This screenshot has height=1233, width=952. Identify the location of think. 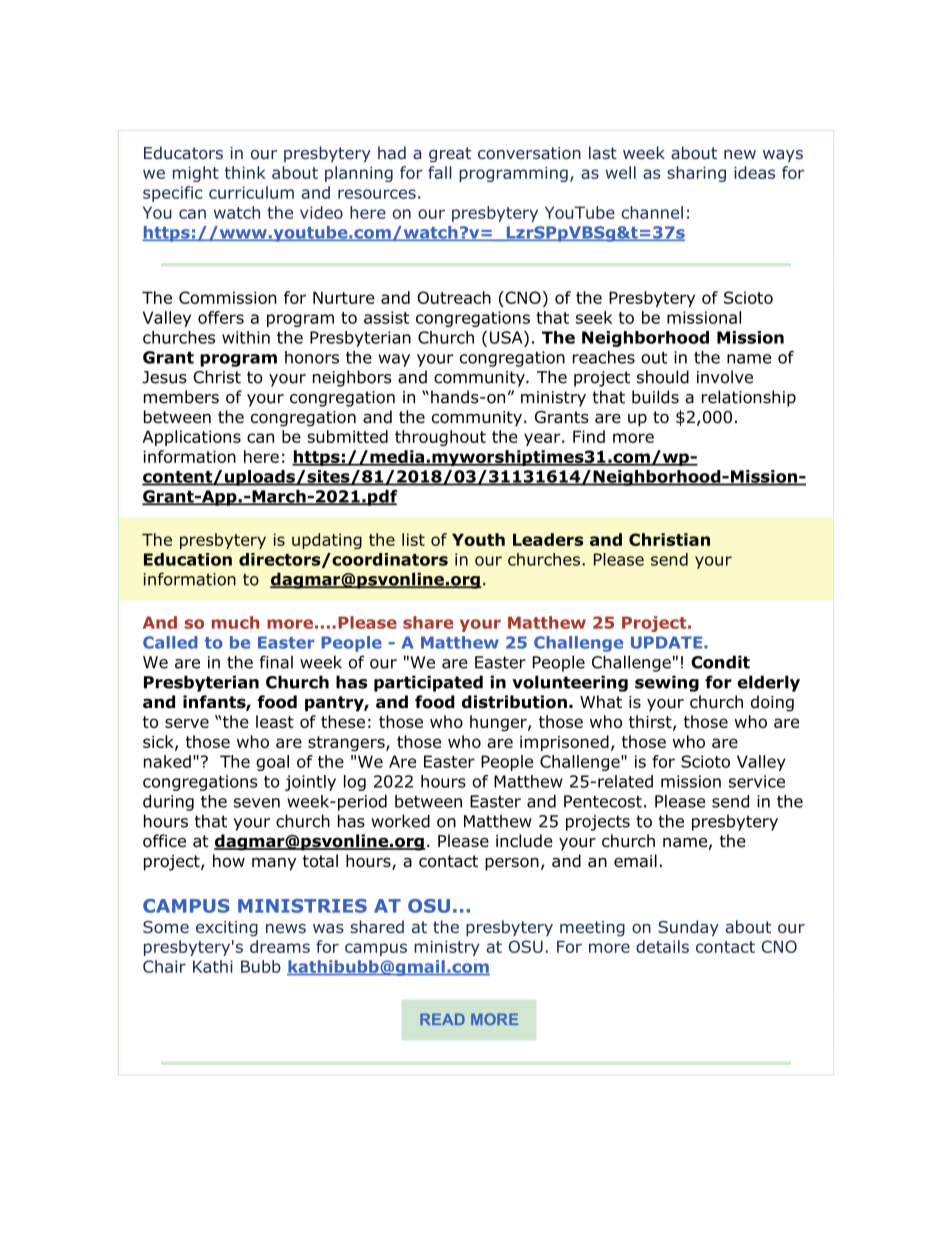
(245, 172).
